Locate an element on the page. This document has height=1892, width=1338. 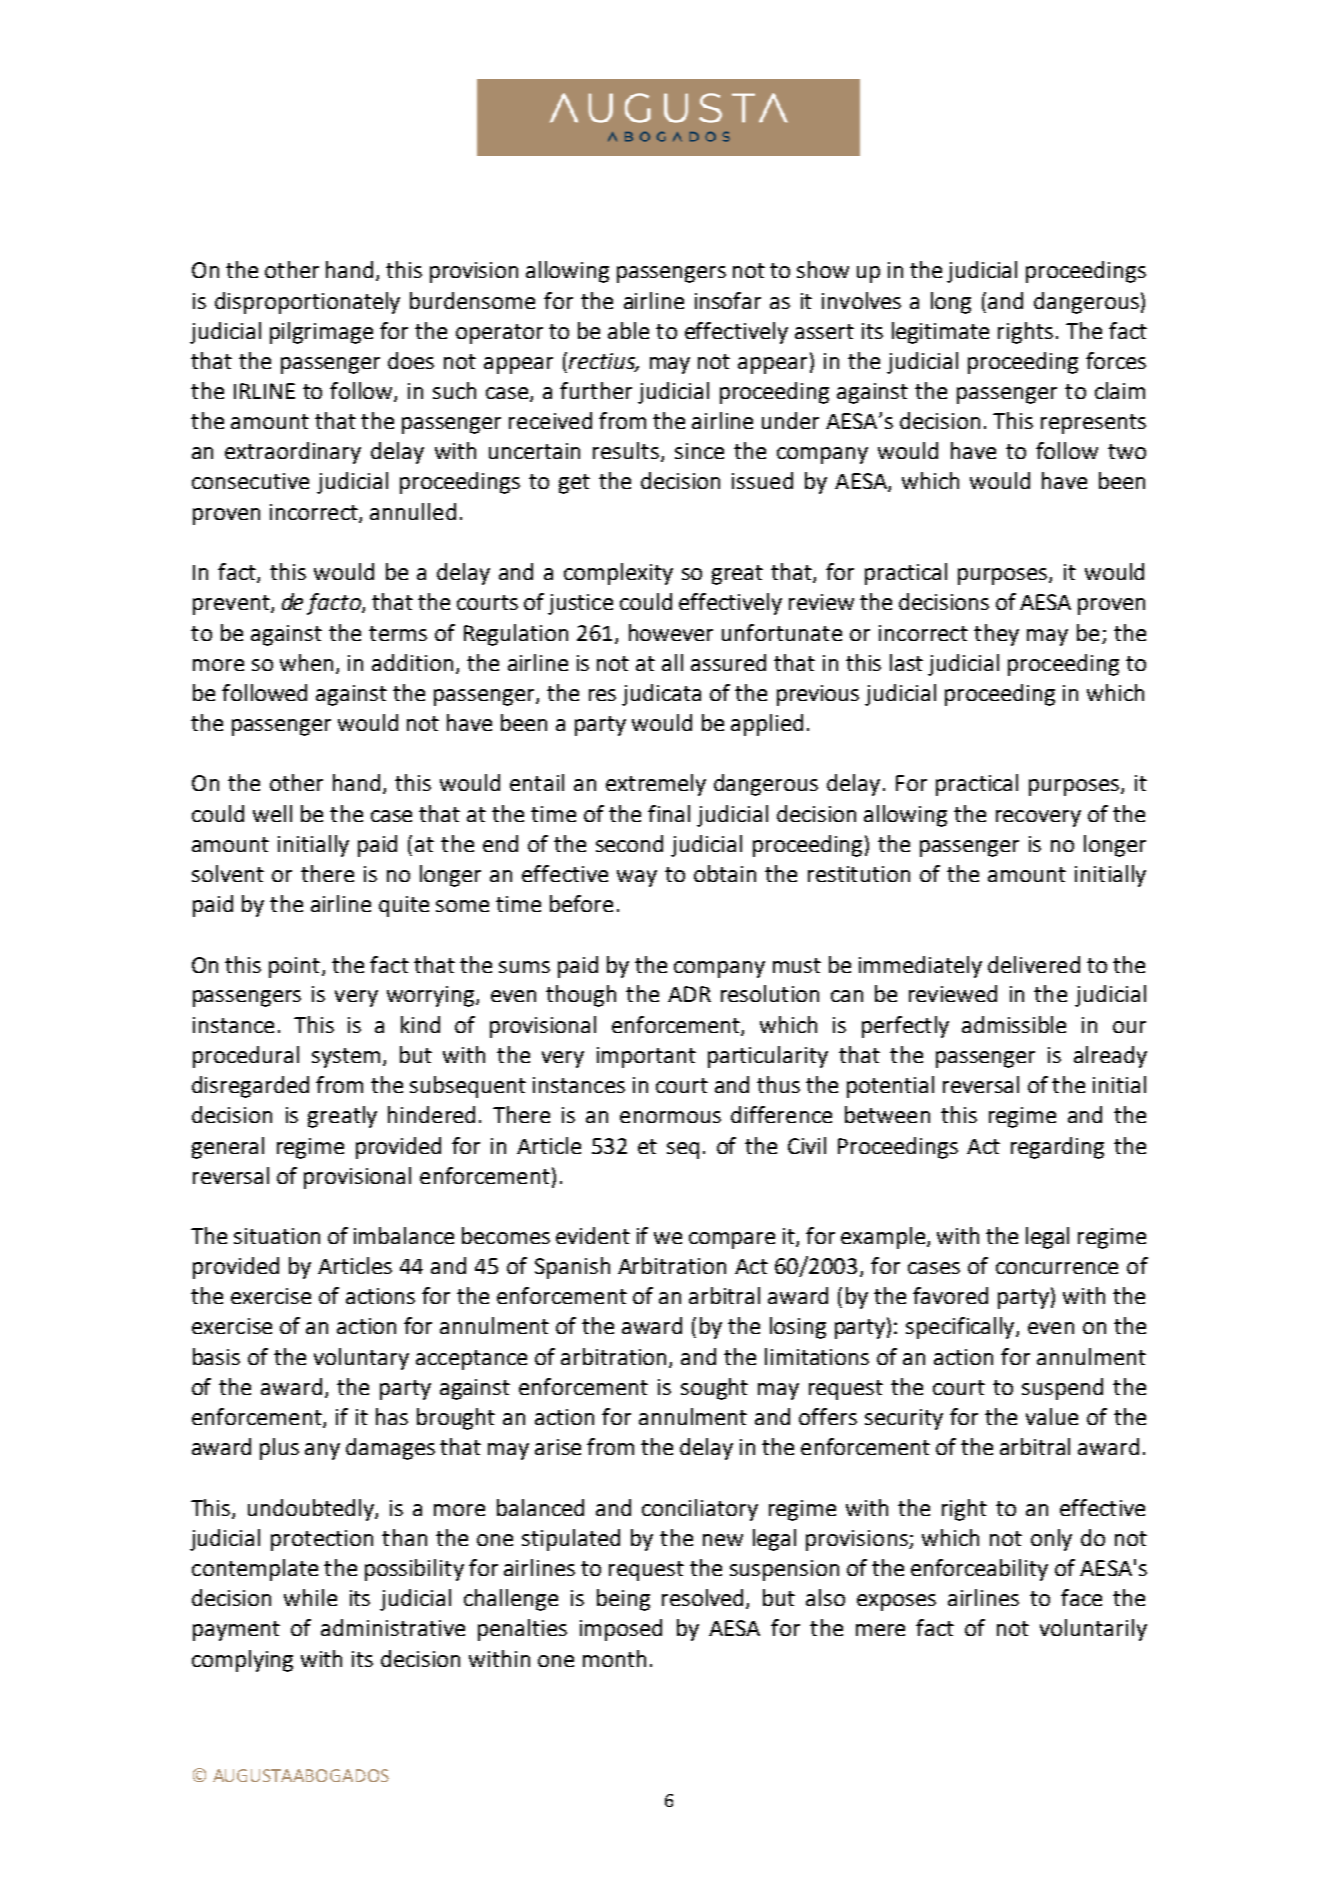
disproportionately is located at coordinates (307, 303).
